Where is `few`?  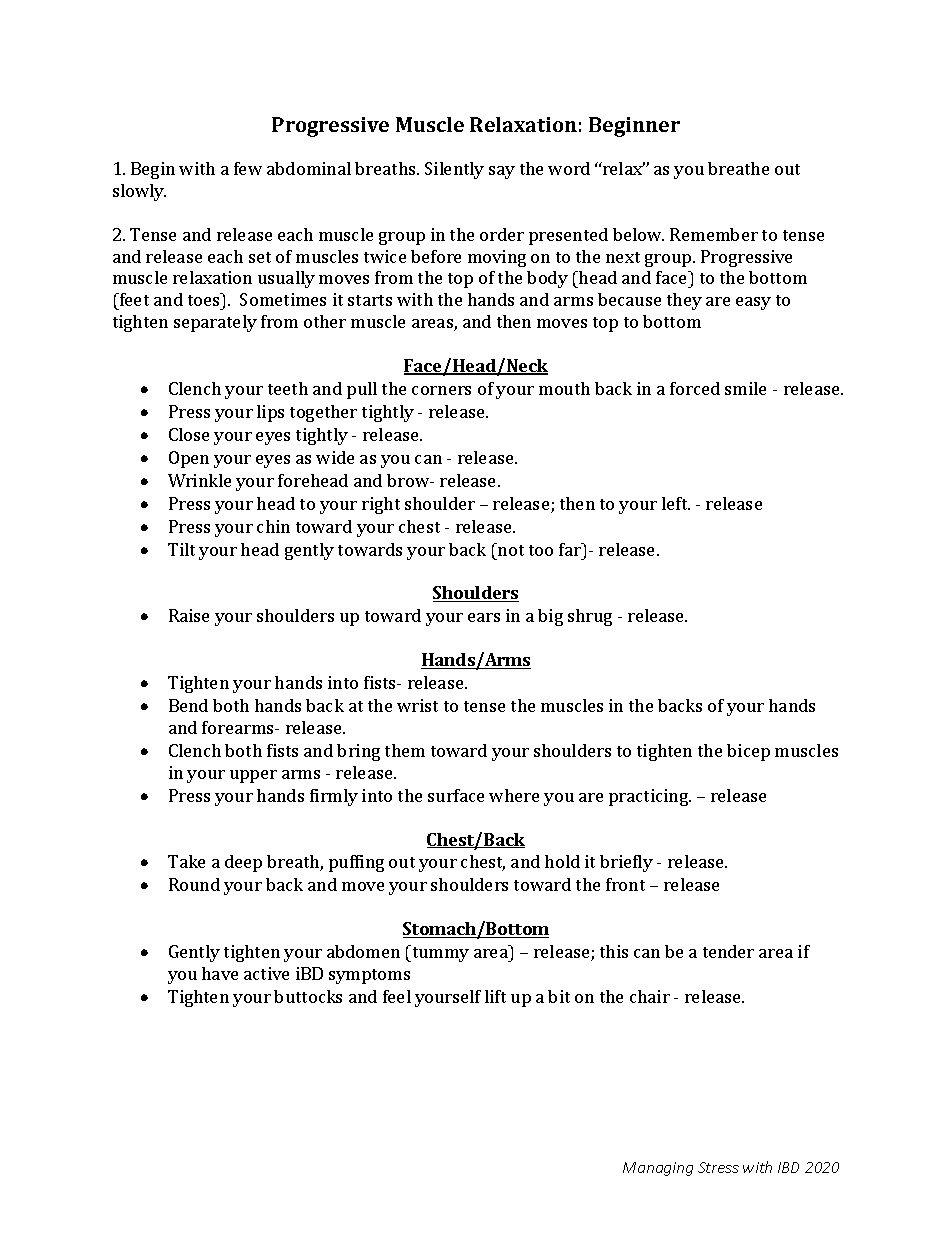
few is located at coordinates (248, 168).
